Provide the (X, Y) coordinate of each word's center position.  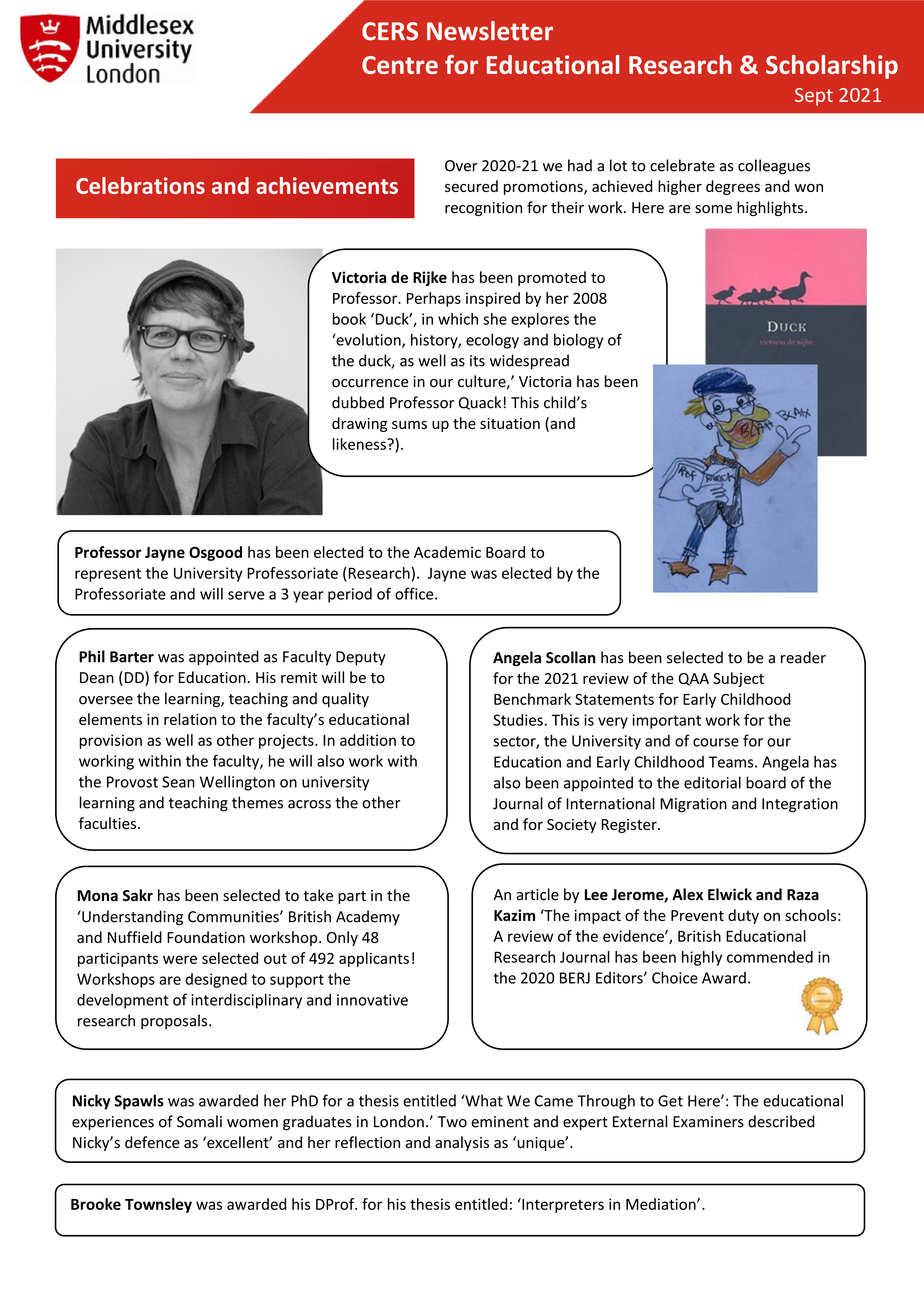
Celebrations (140, 185)
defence (152, 1142)
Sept (814, 97)
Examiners (708, 1122)
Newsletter (490, 31)
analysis (462, 1143)
